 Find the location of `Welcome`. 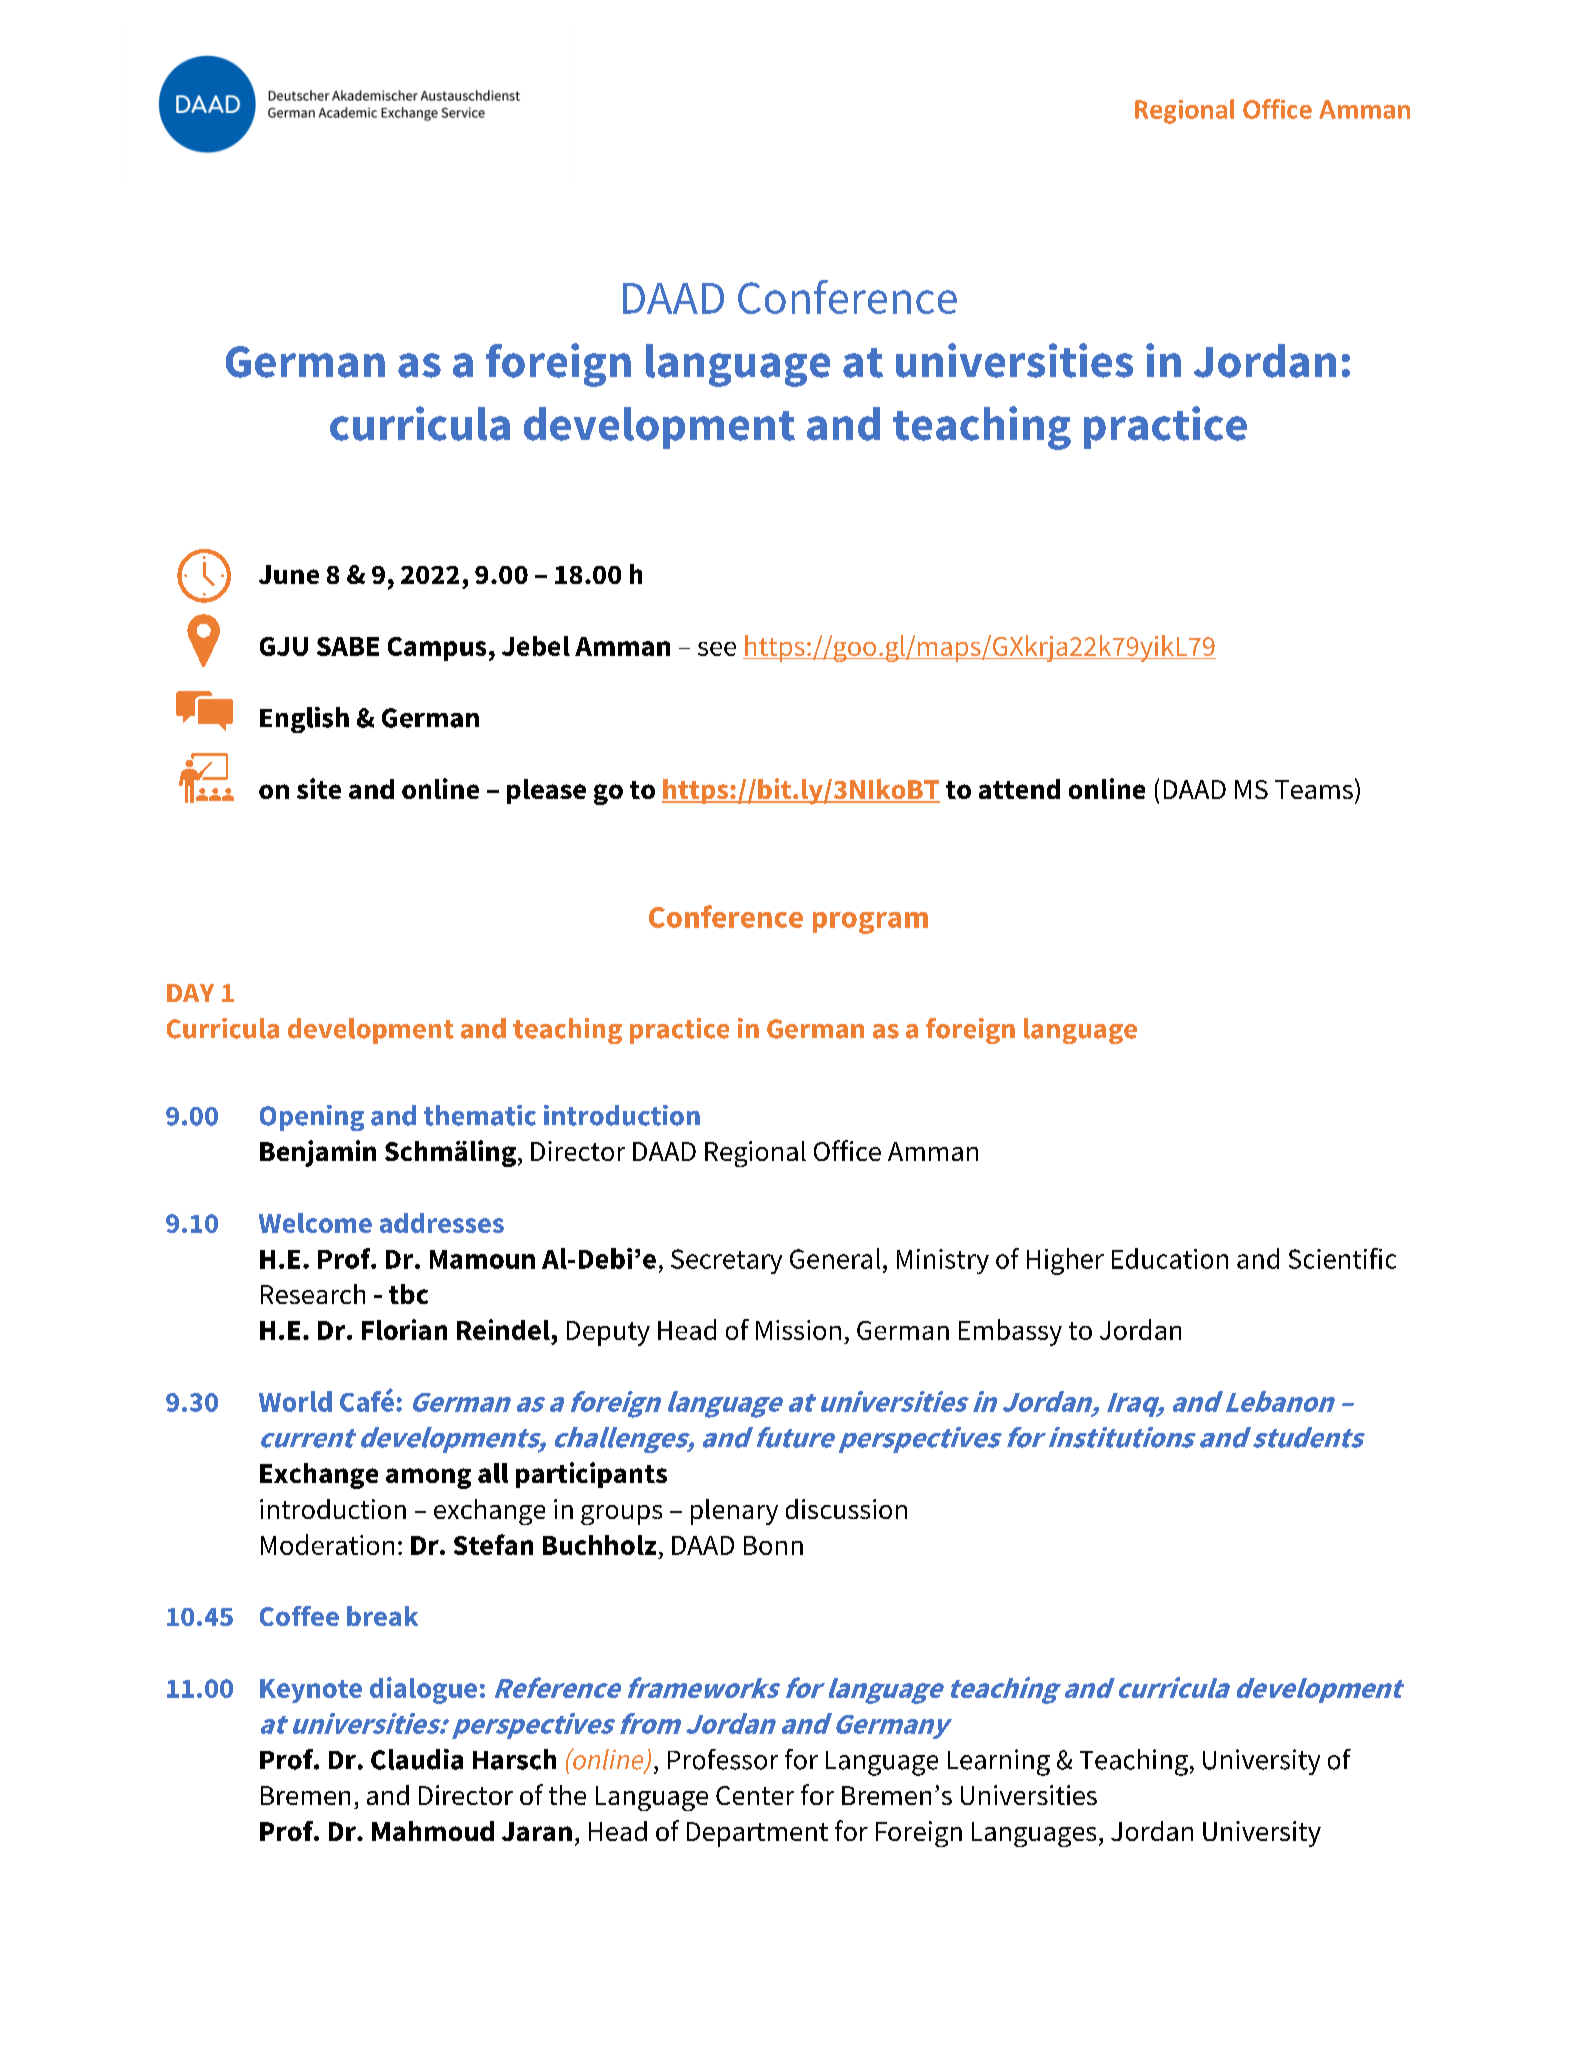

Welcome is located at coordinates (315, 1223).
